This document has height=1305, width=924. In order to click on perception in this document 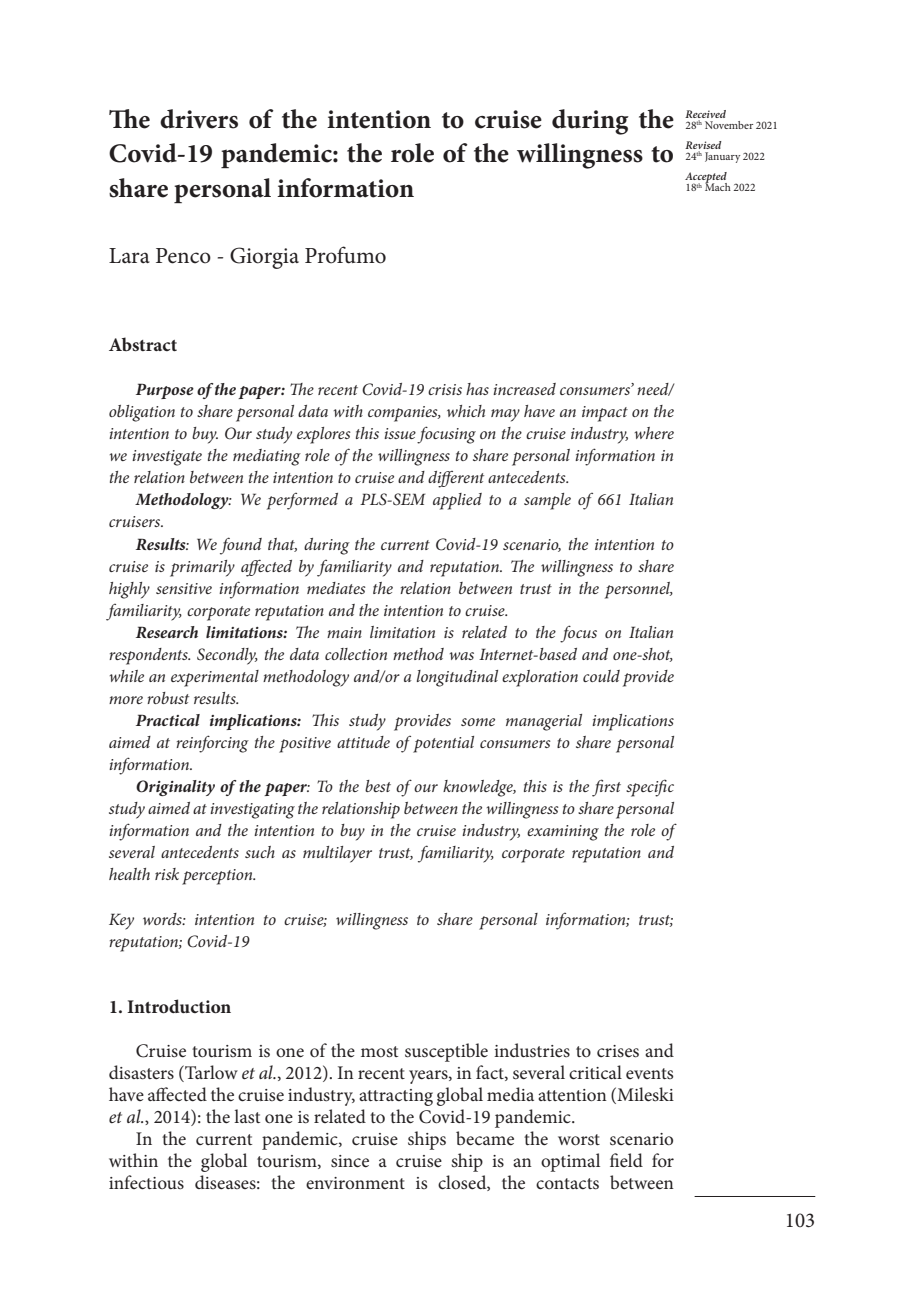, I will do `click(218, 877)`.
